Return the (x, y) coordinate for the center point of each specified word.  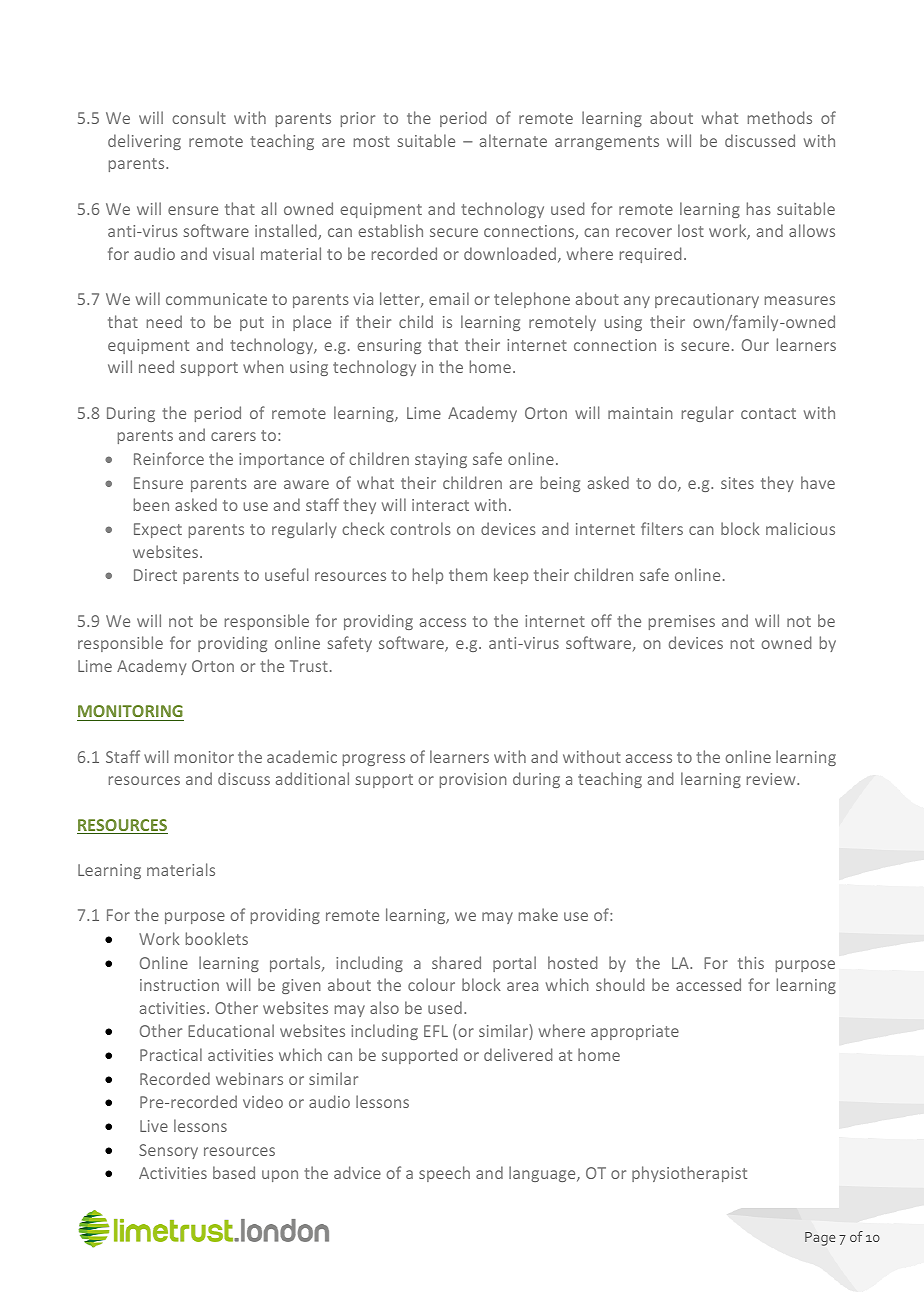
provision (473, 780)
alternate (513, 140)
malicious (800, 528)
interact (440, 505)
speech (444, 1174)
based (234, 1172)
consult (199, 117)
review (772, 779)
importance (281, 460)
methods (780, 117)
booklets (217, 938)
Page (820, 1239)
